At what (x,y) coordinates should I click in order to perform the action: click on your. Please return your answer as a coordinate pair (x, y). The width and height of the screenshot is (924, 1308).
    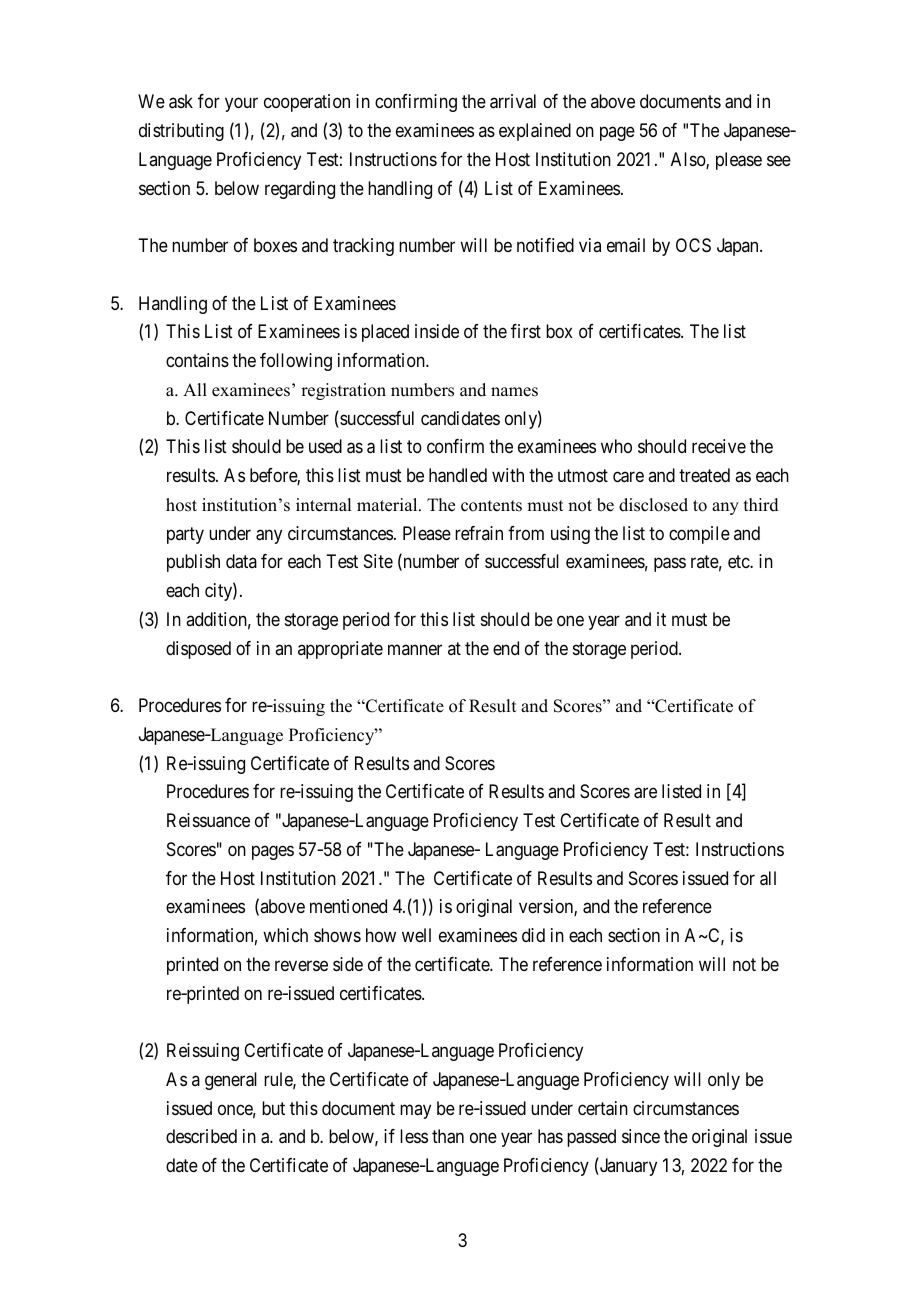
    Looking at the image, I should click on (241, 105).
